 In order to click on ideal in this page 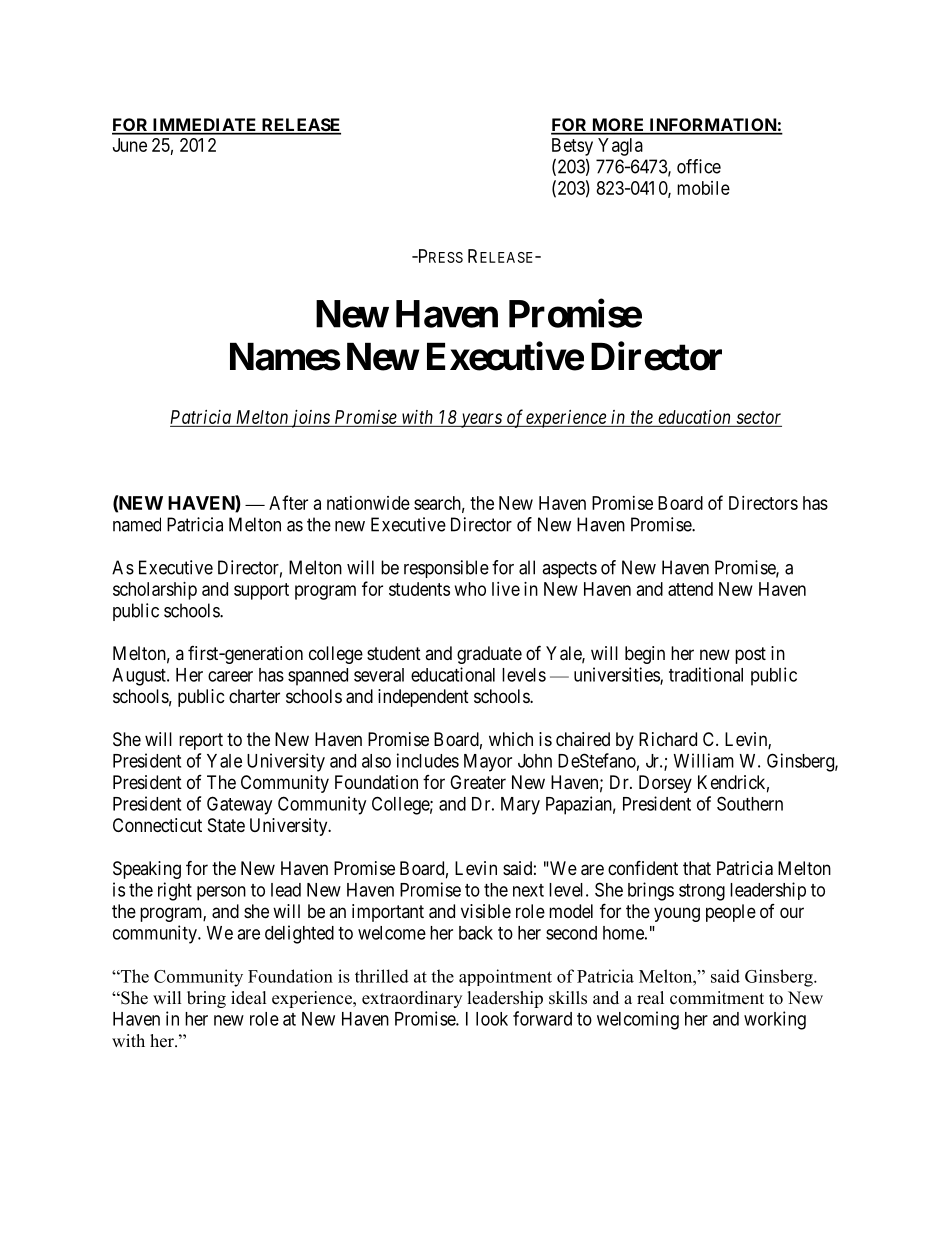, I will do `click(249, 998)`.
